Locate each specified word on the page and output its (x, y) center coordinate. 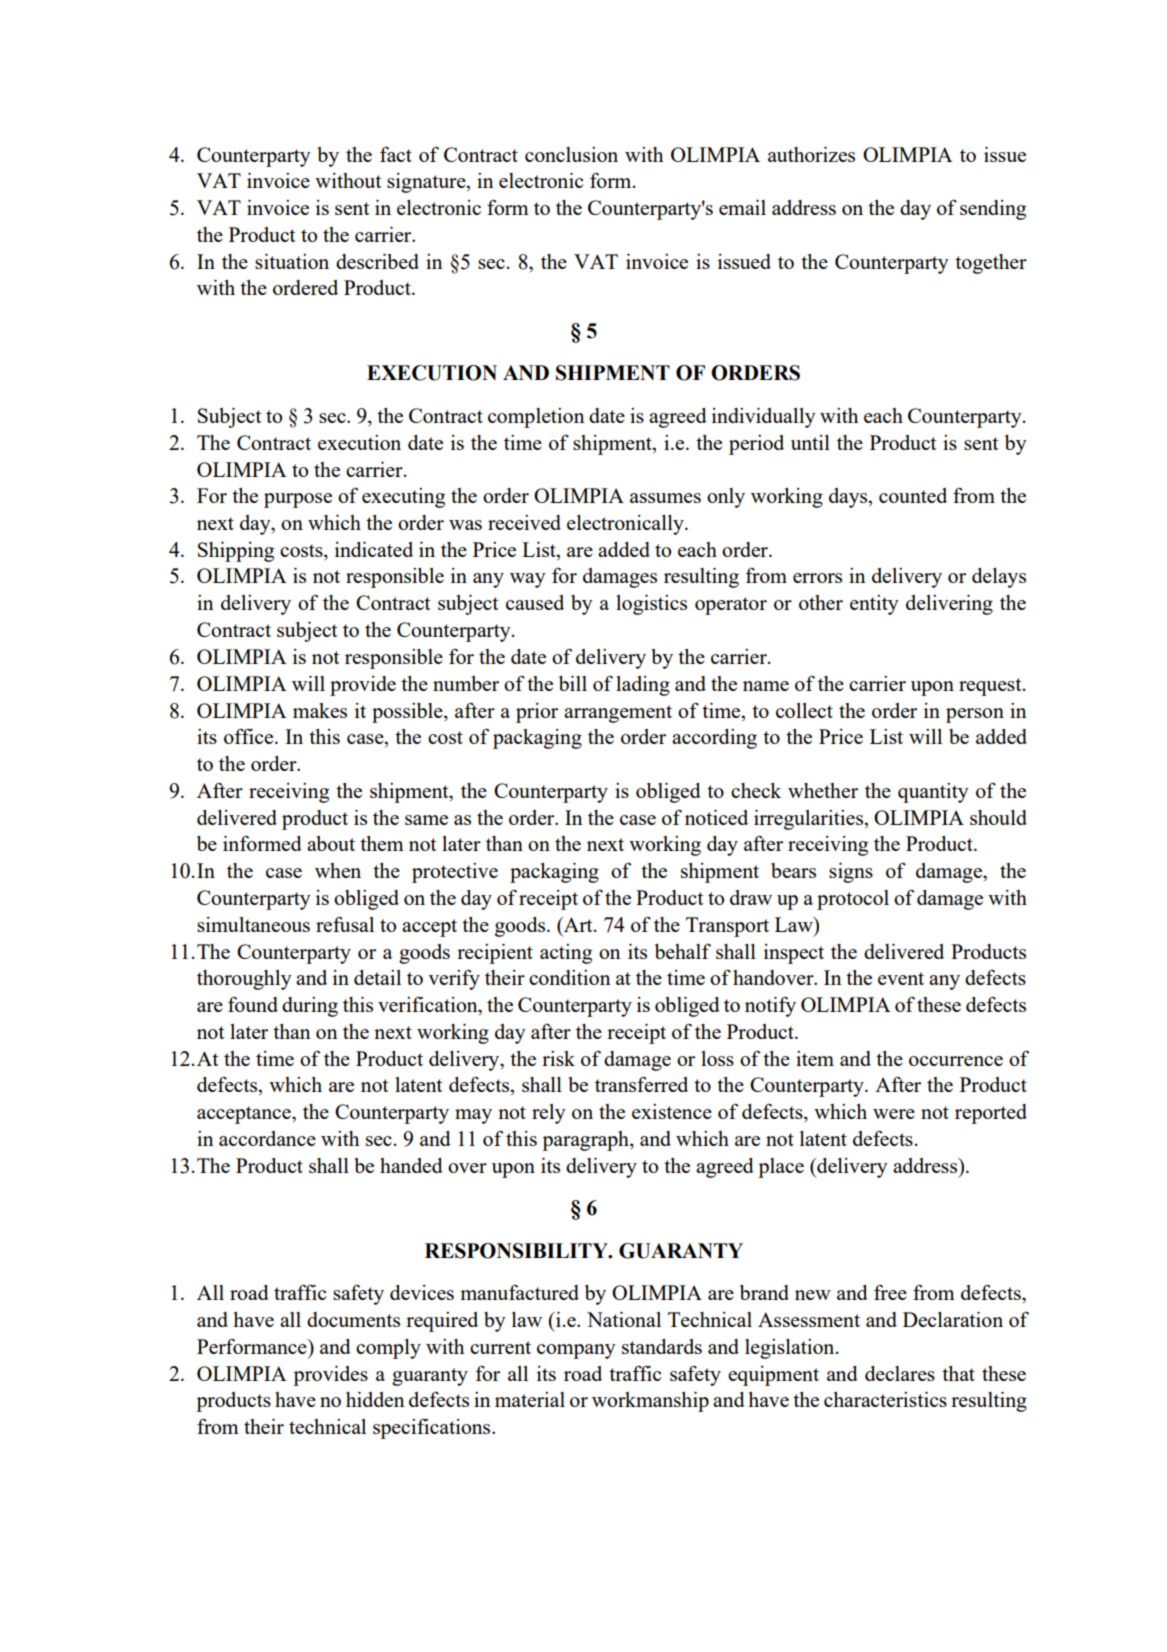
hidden (375, 1399)
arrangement (618, 714)
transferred (641, 1084)
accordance (267, 1138)
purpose (298, 500)
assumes (665, 498)
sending (993, 210)
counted (913, 495)
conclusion (571, 154)
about (331, 843)
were (894, 1114)
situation (292, 261)
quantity (933, 793)
